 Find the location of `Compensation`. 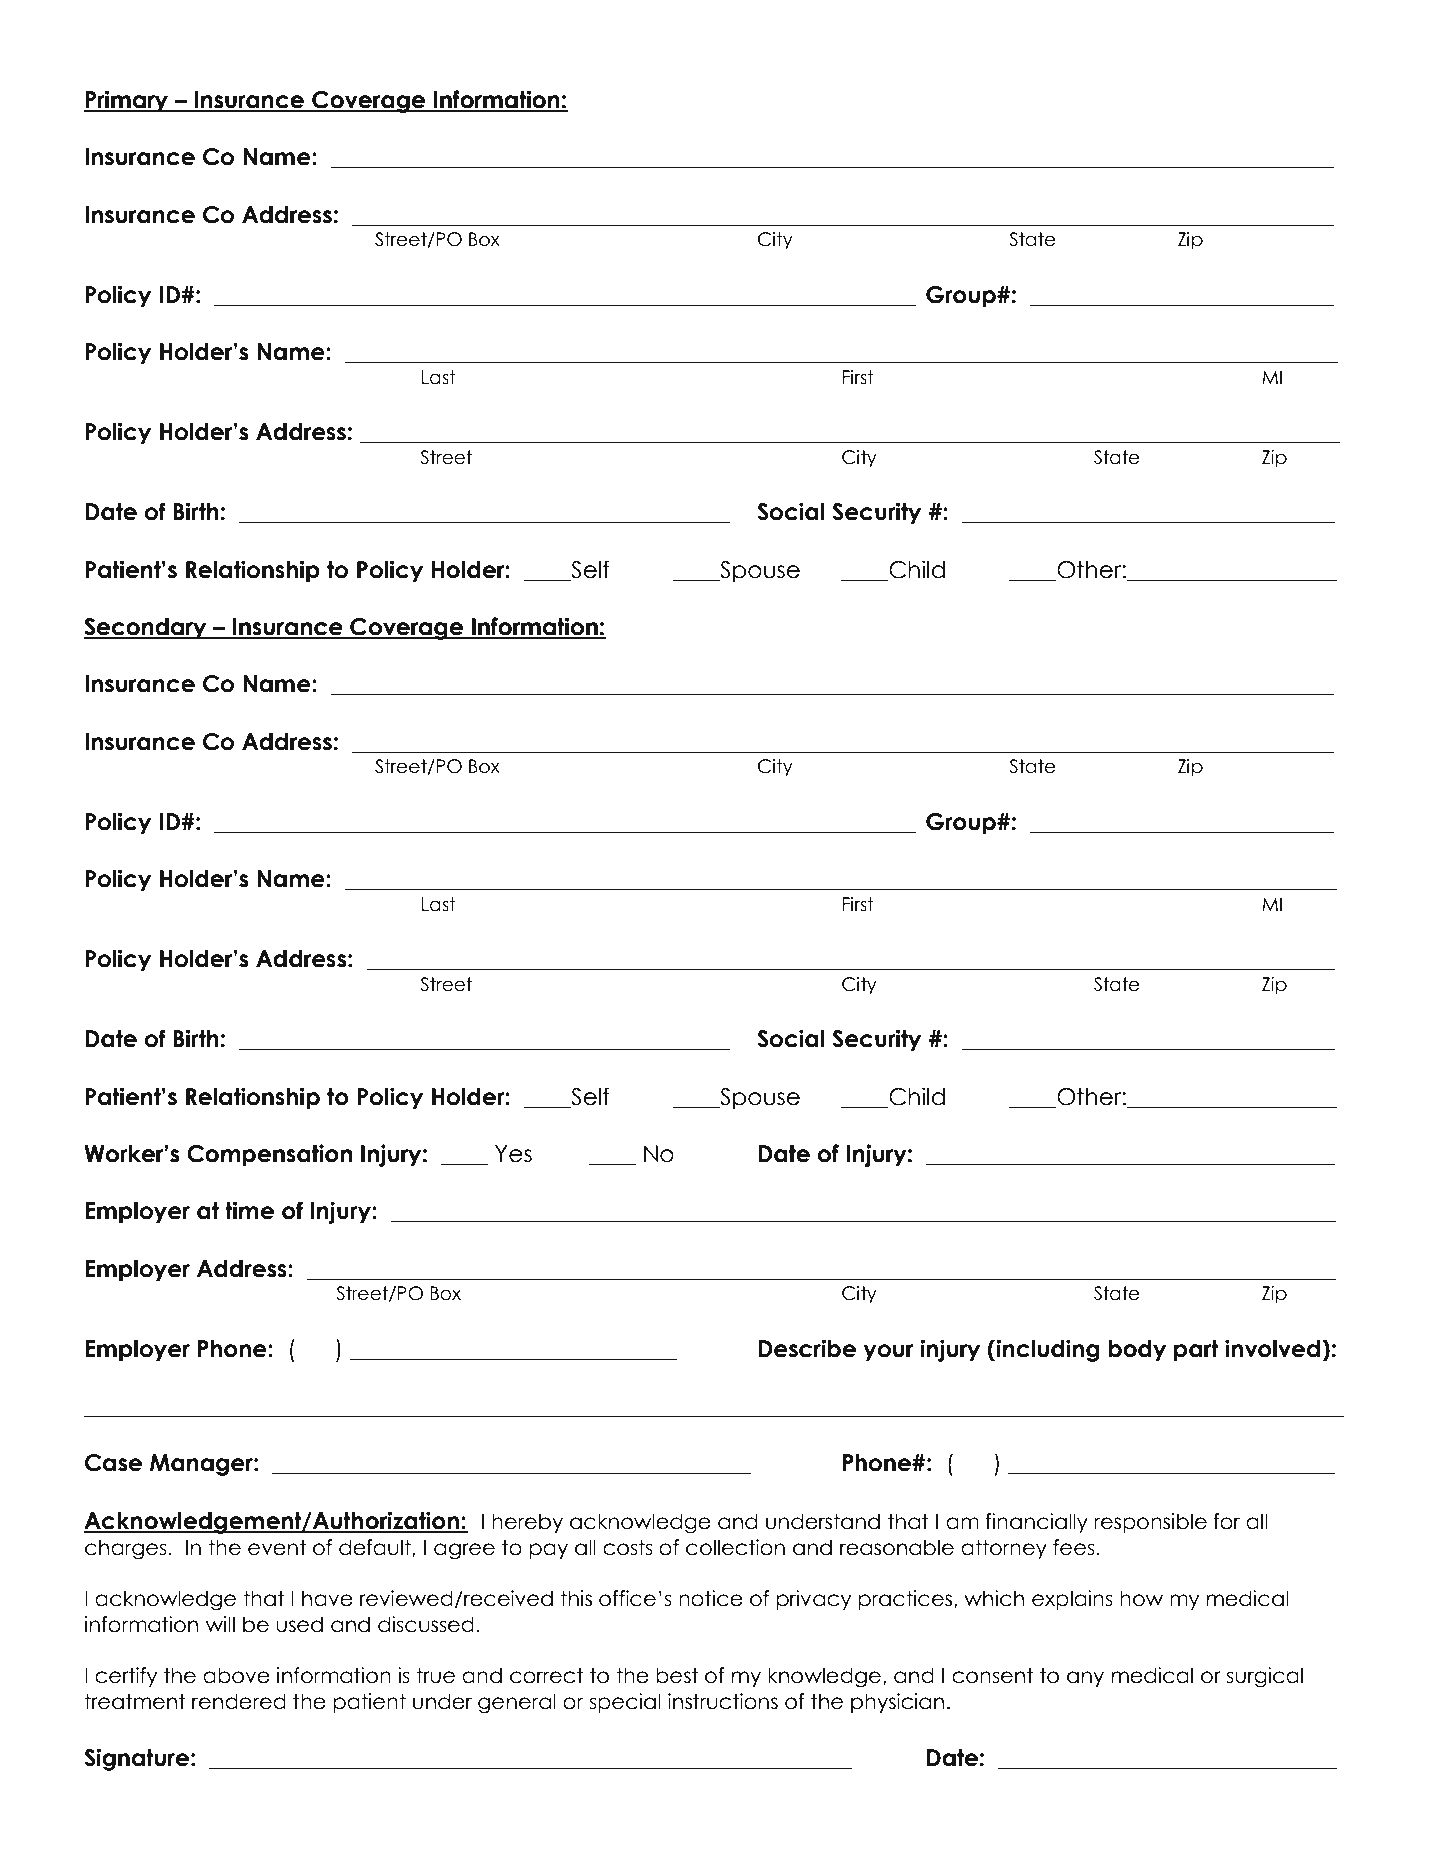

Compensation is located at coordinates (269, 1155).
